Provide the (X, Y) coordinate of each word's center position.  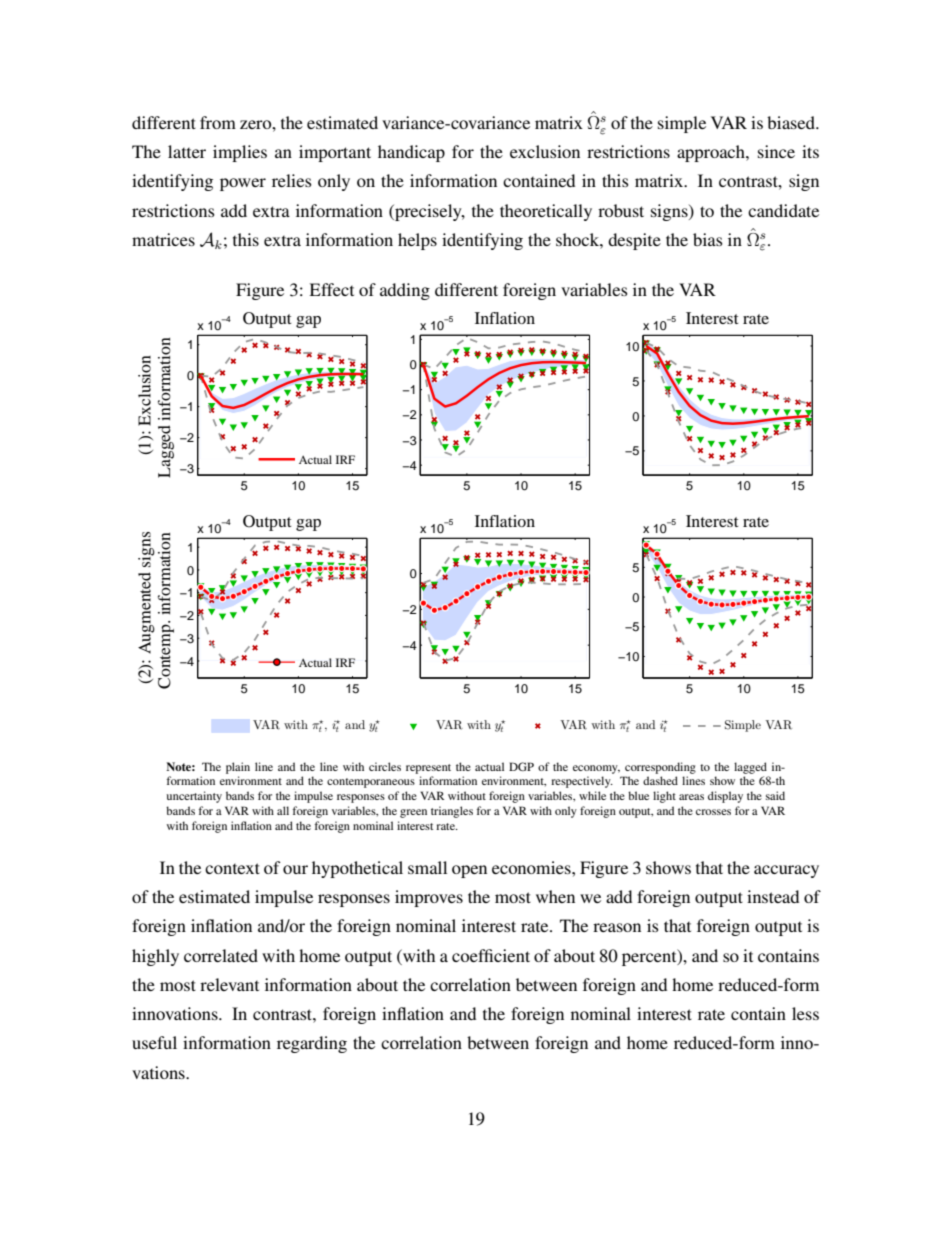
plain (238, 768)
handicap (411, 153)
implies (240, 153)
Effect (331, 289)
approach (712, 153)
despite (634, 241)
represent (428, 769)
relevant (229, 984)
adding (405, 291)
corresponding (660, 768)
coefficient (491, 955)
